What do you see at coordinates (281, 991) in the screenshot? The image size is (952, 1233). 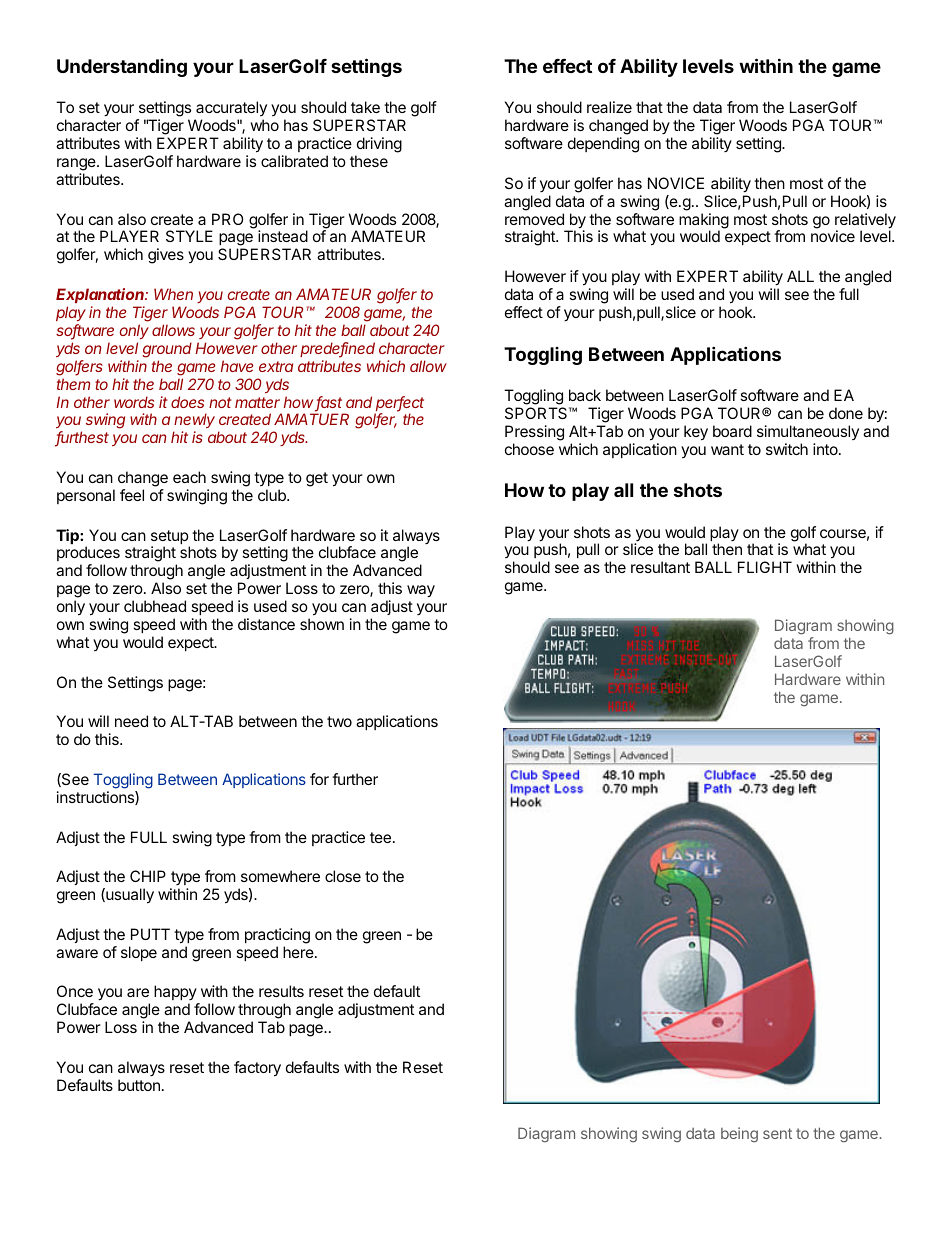 I see `results` at bounding box center [281, 991].
